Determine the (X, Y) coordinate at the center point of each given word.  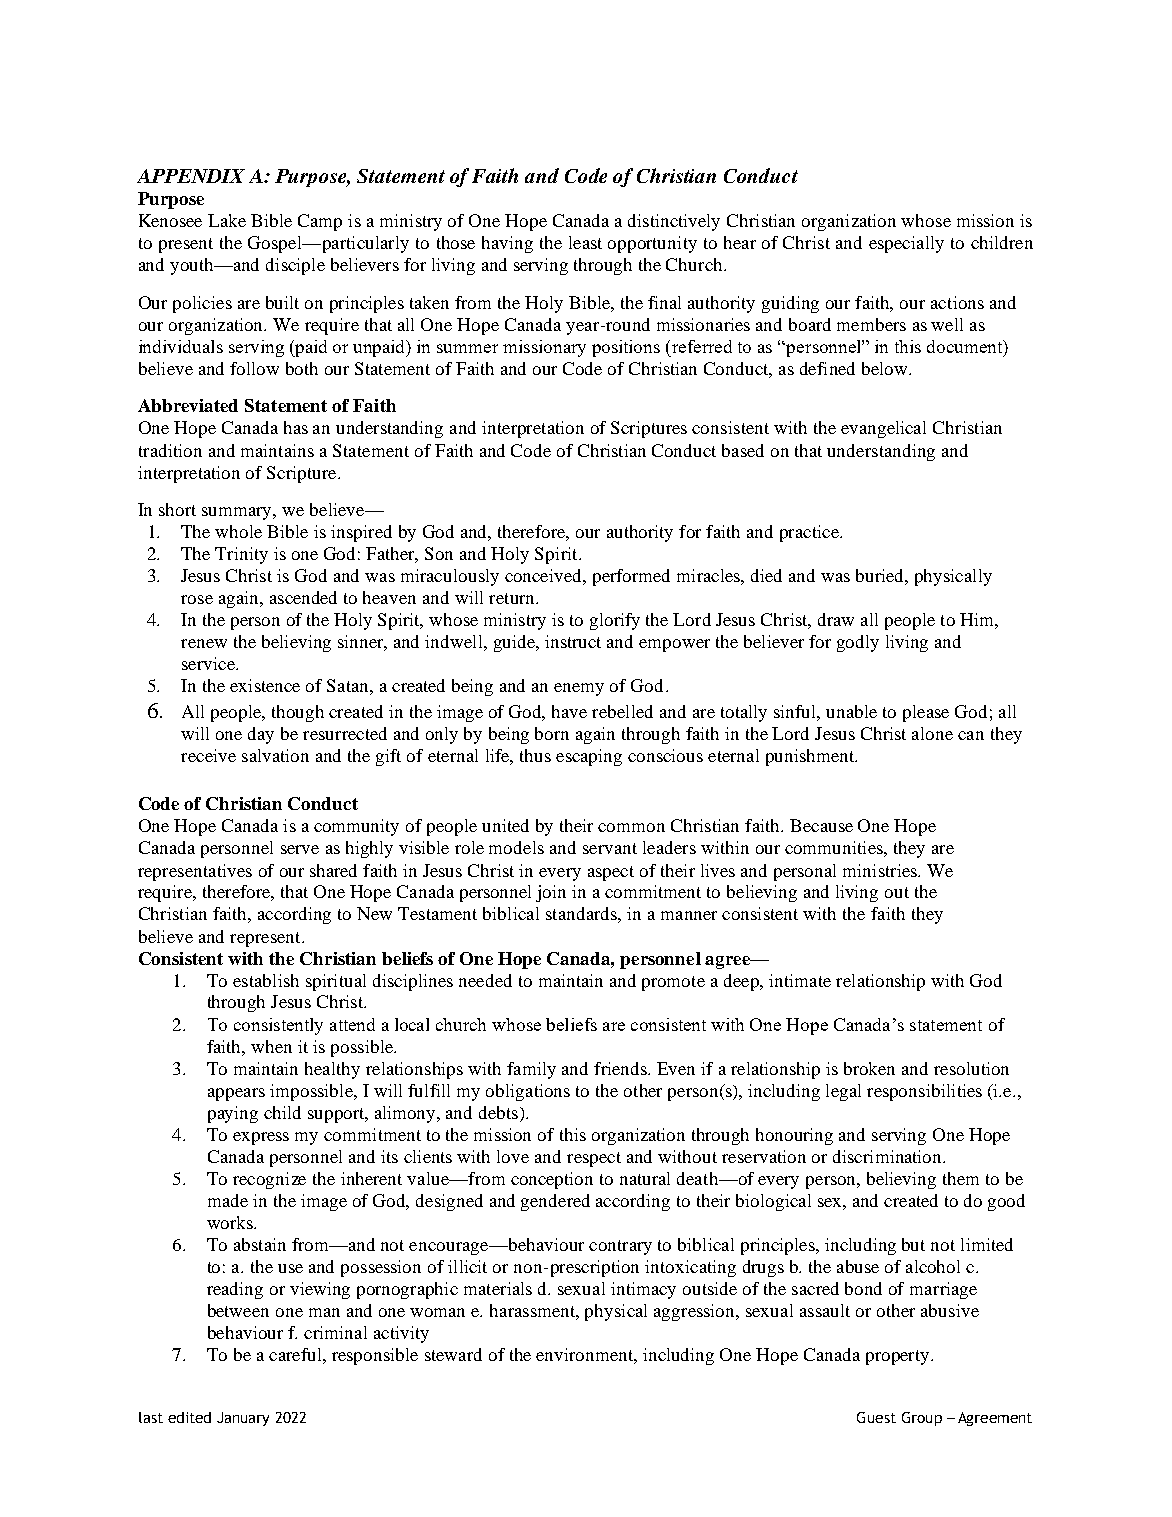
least (585, 242)
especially (906, 244)
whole (238, 531)
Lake (227, 220)
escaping (589, 757)
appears (236, 1094)
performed (631, 577)
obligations (528, 1092)
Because (821, 825)
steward (453, 1354)
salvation (275, 755)
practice (810, 533)
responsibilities (924, 1092)
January (243, 1419)
